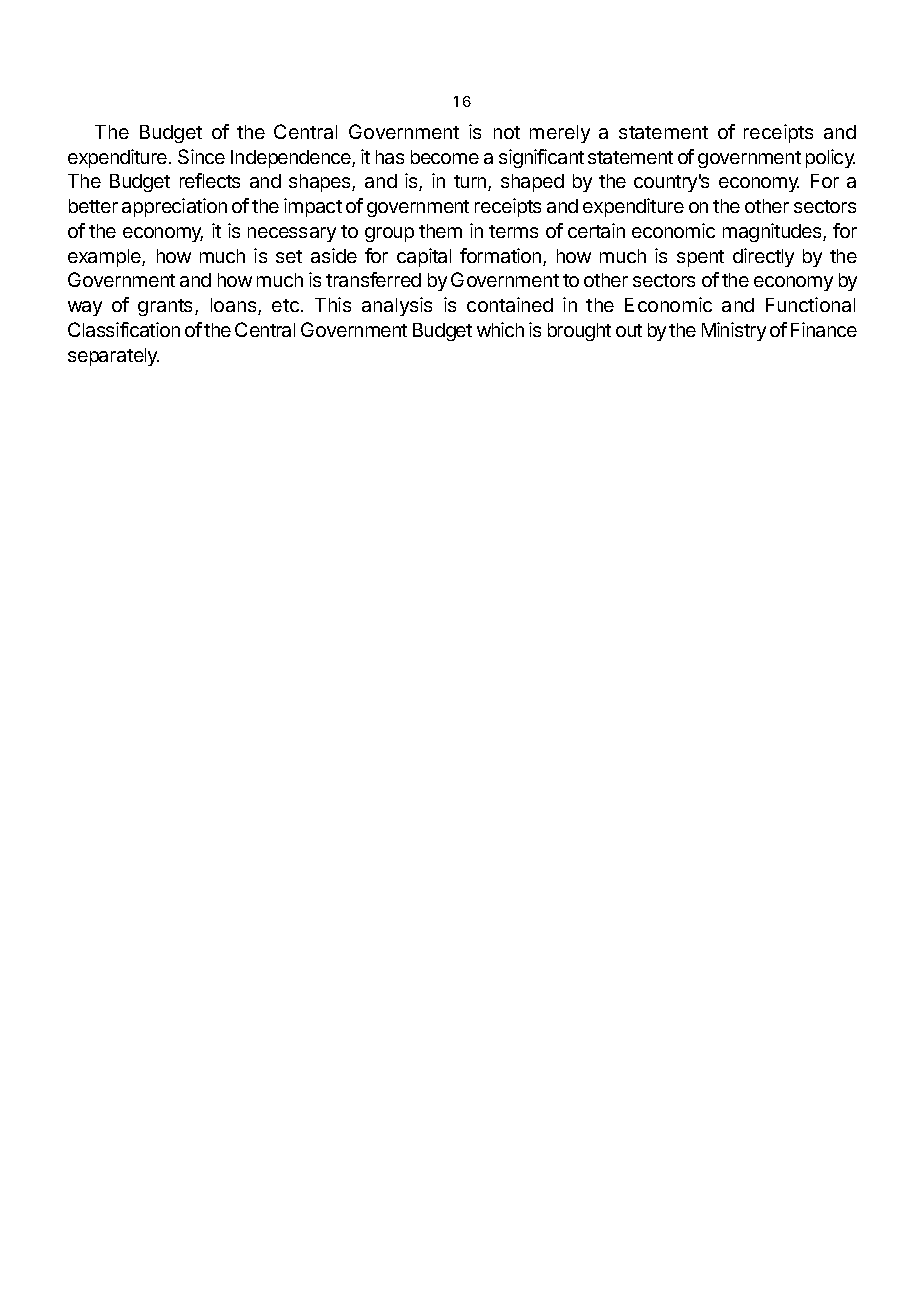  Describe the element at coordinates (201, 156) in the image. I see `Since` at that location.
